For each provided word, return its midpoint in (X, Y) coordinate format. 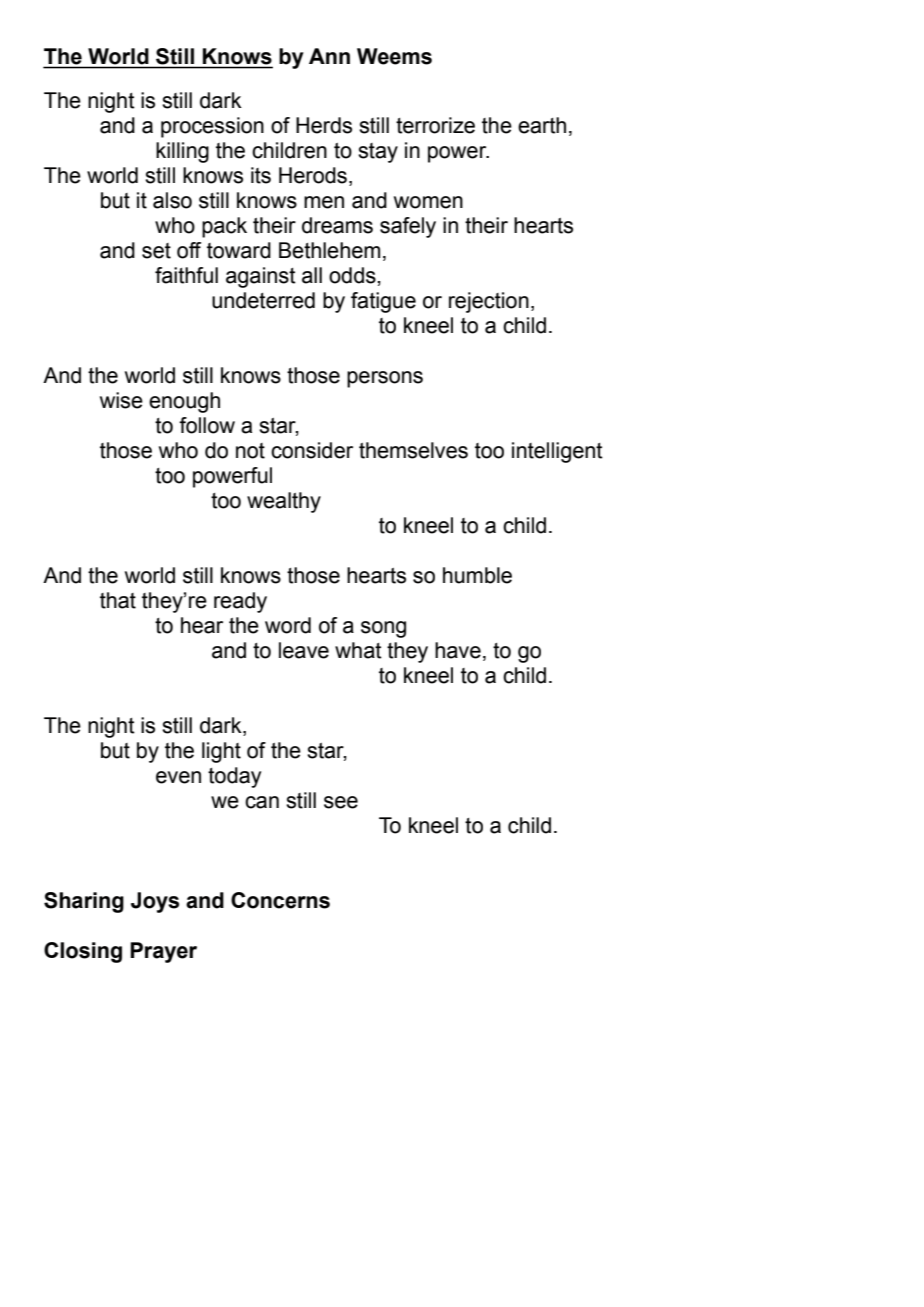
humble (477, 575)
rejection (489, 302)
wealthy (284, 502)
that (118, 600)
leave (304, 650)
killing (182, 152)
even (178, 777)
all (312, 275)
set (156, 251)
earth (542, 125)
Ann (329, 56)
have (458, 650)
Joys (155, 902)
